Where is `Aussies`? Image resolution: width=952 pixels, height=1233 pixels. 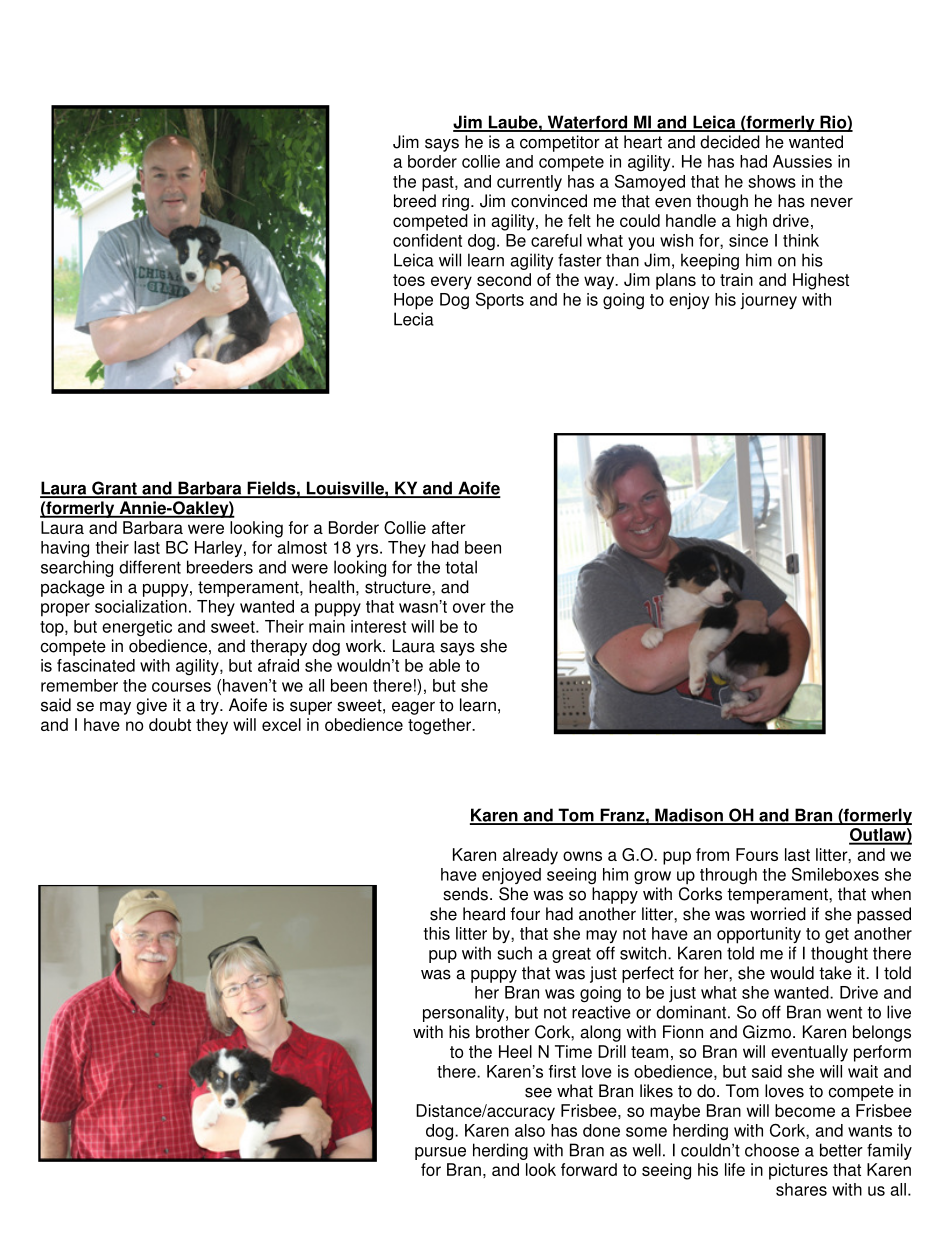 Aussies is located at coordinates (802, 161).
